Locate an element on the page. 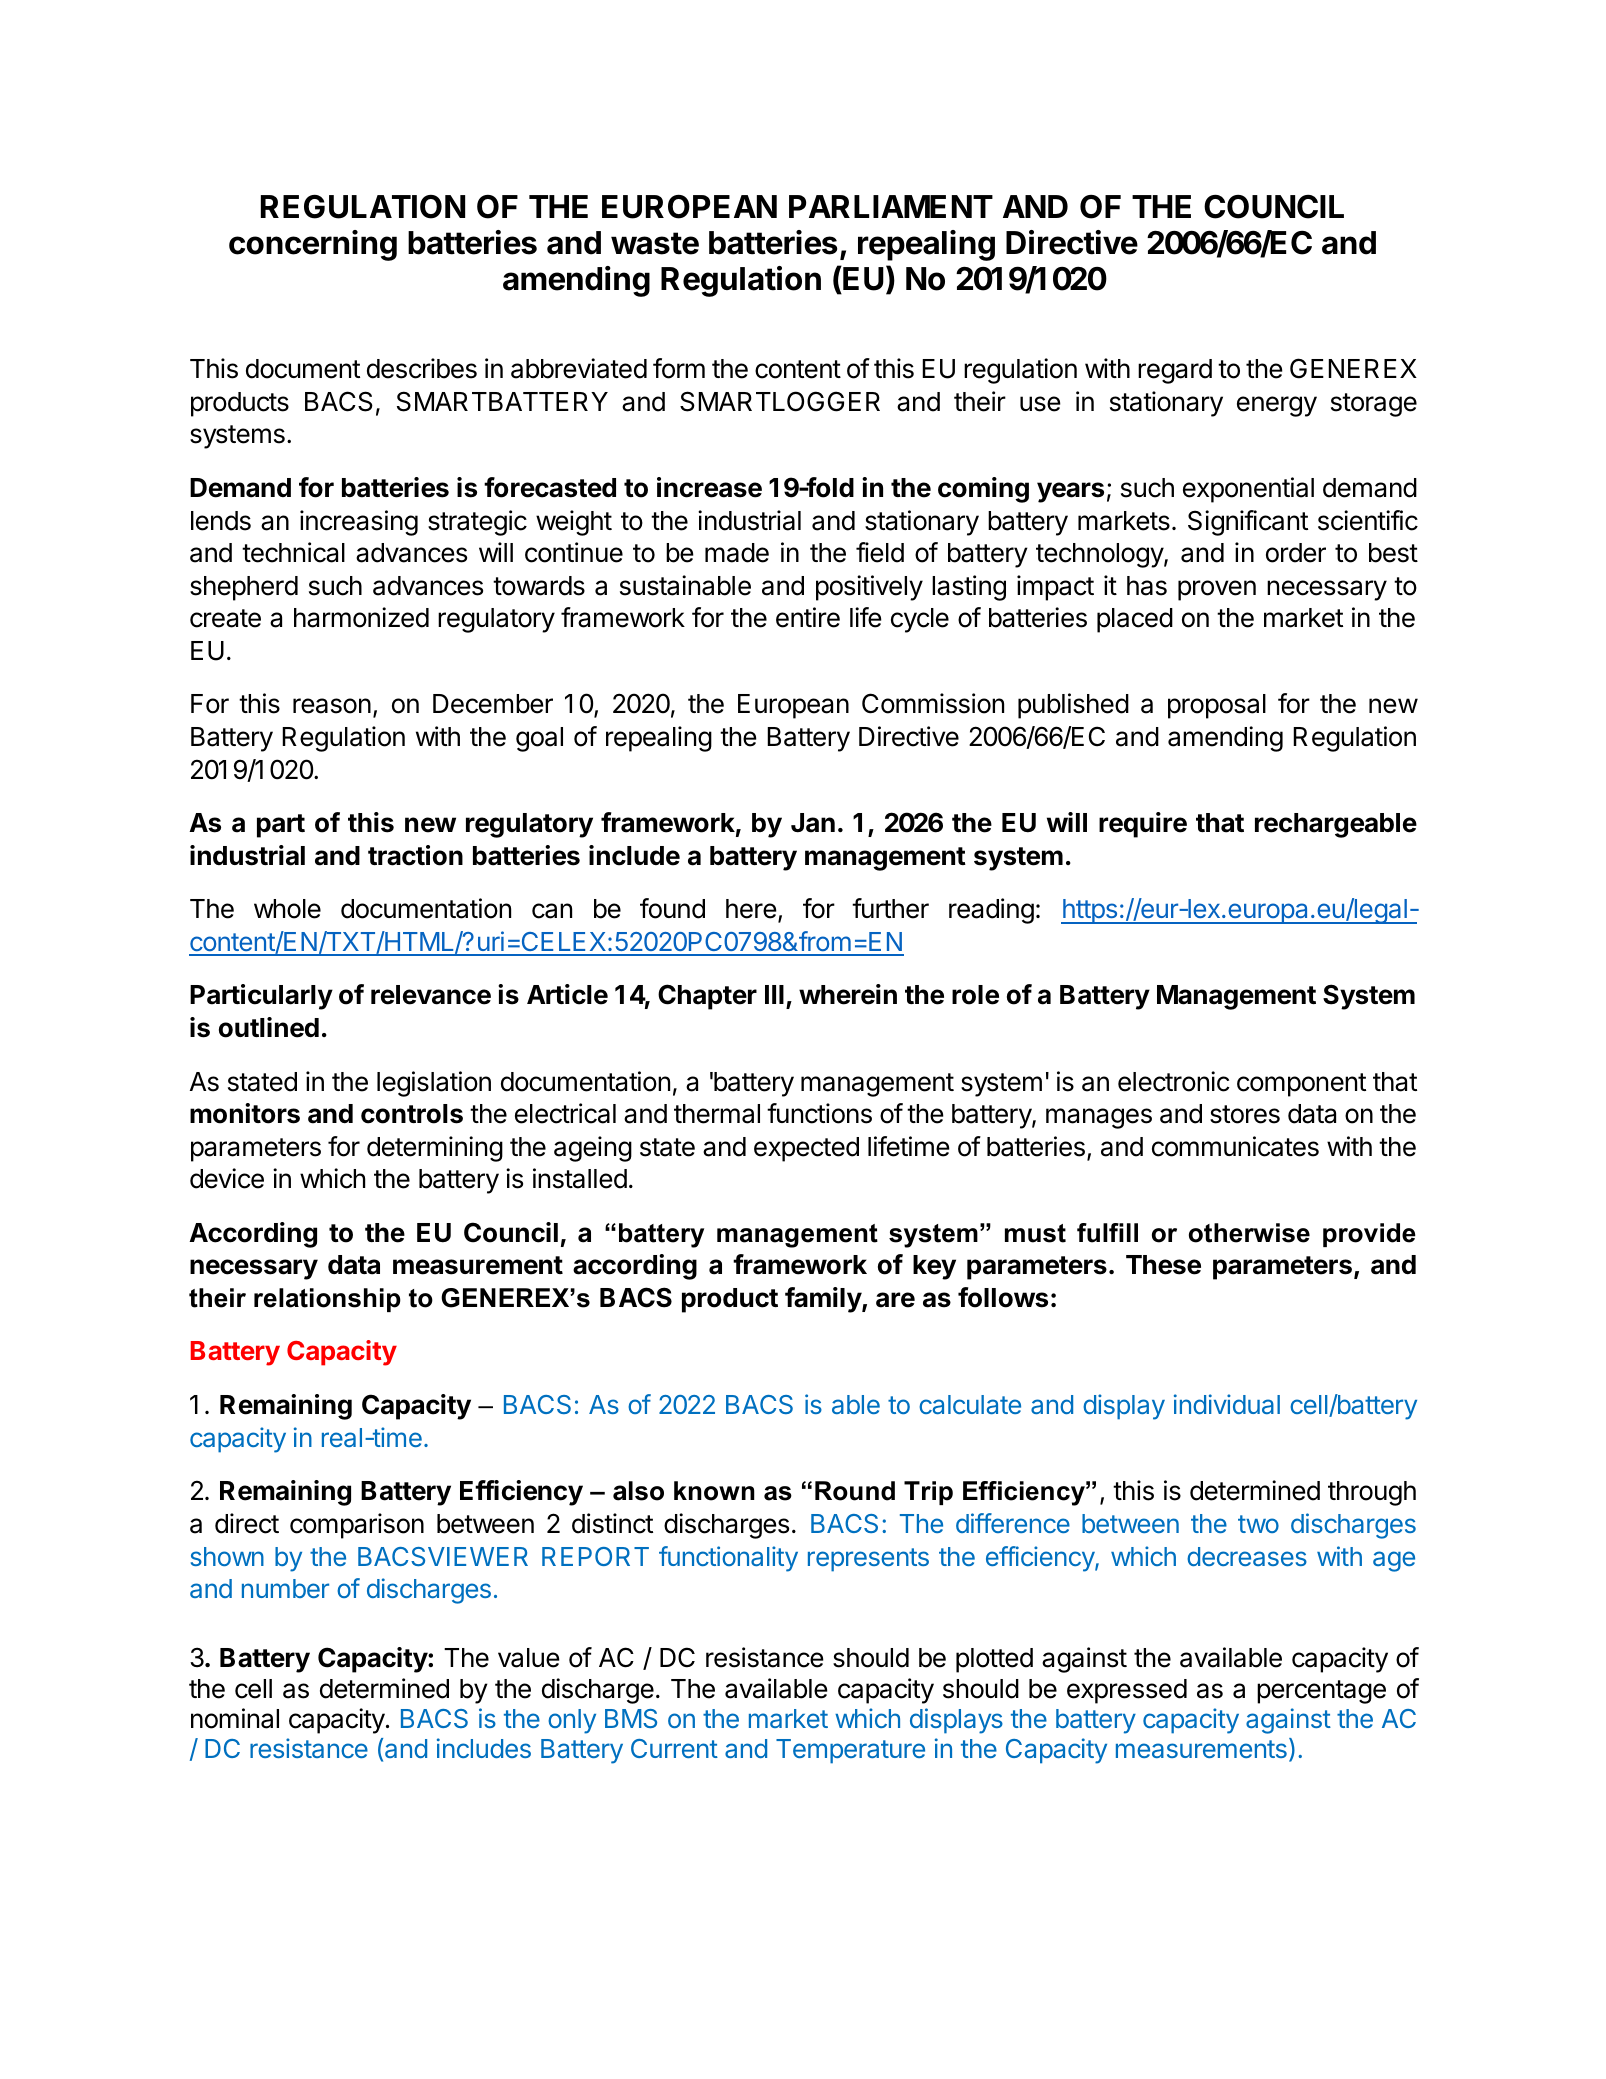 This page has height=2079, width=1606. otherwise is located at coordinates (1249, 1233).
